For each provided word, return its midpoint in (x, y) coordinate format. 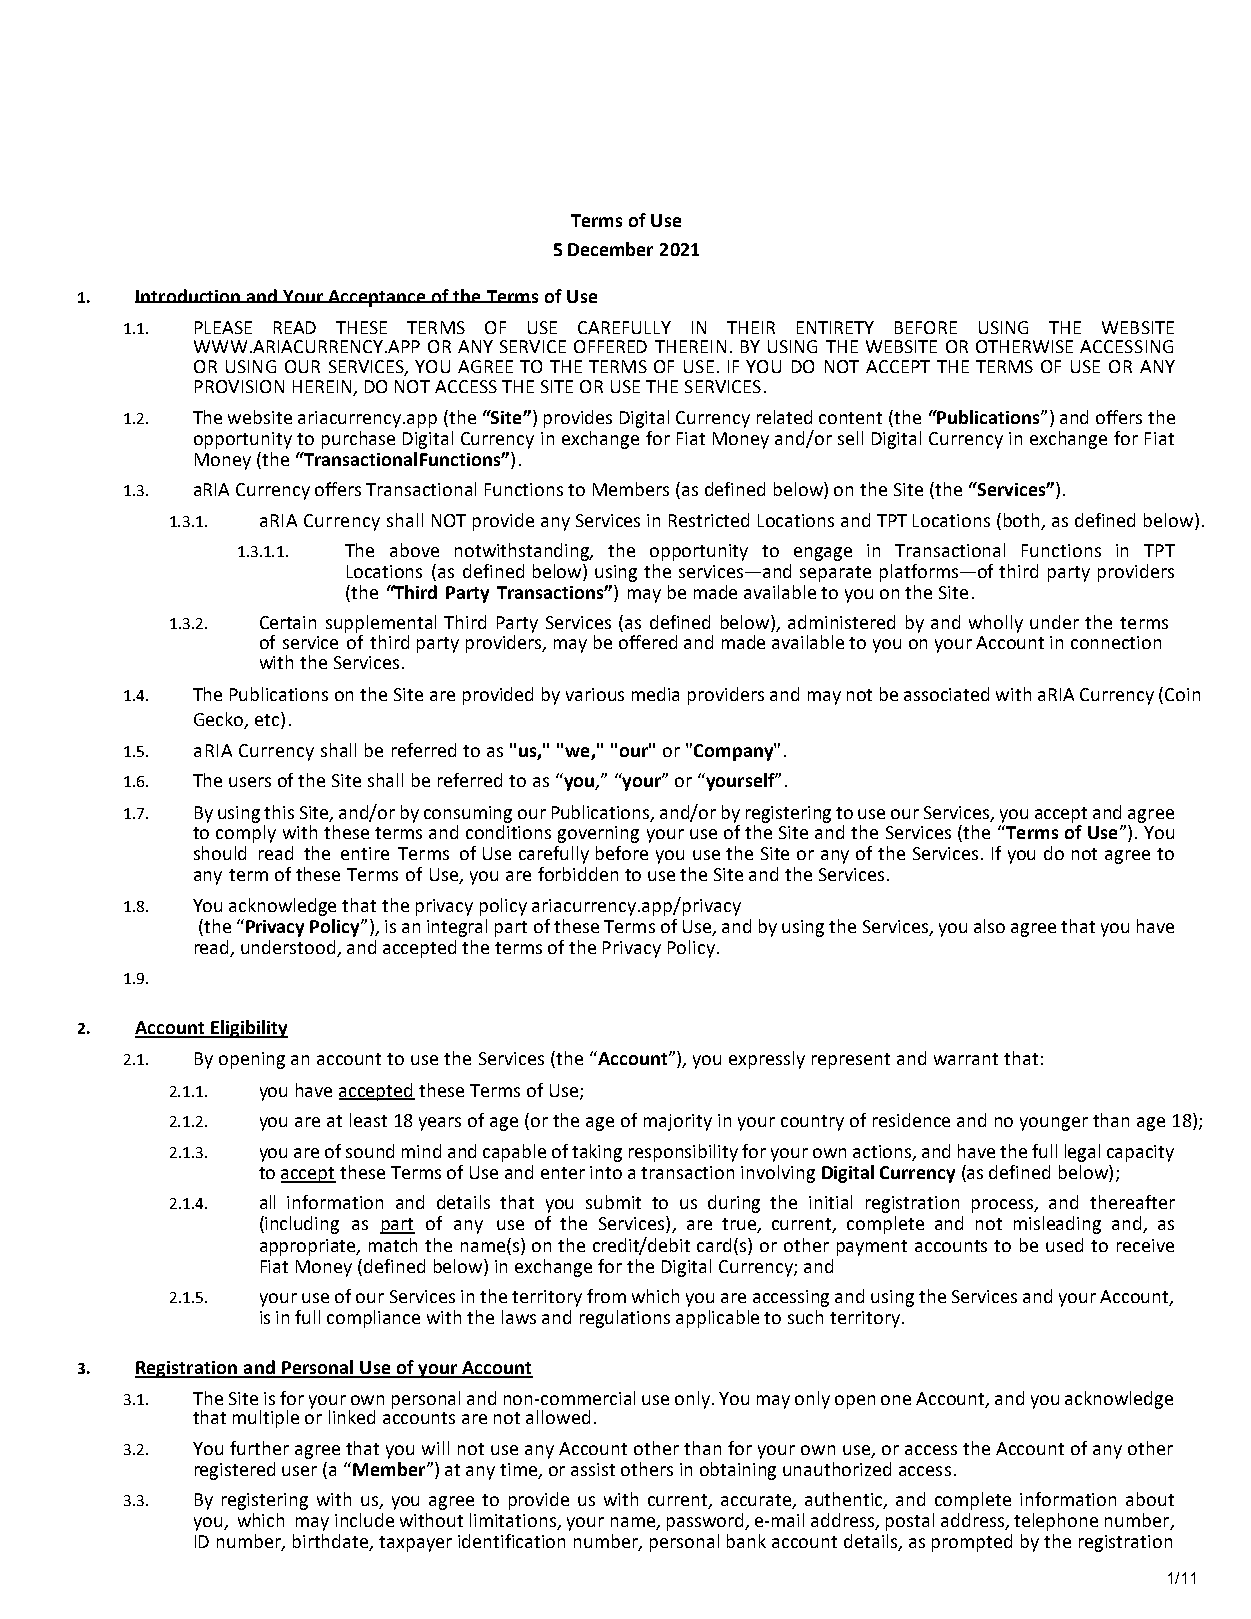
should (220, 853)
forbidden (578, 874)
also (989, 926)
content (850, 418)
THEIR (751, 327)
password (706, 1522)
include (364, 1520)
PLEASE (223, 327)
